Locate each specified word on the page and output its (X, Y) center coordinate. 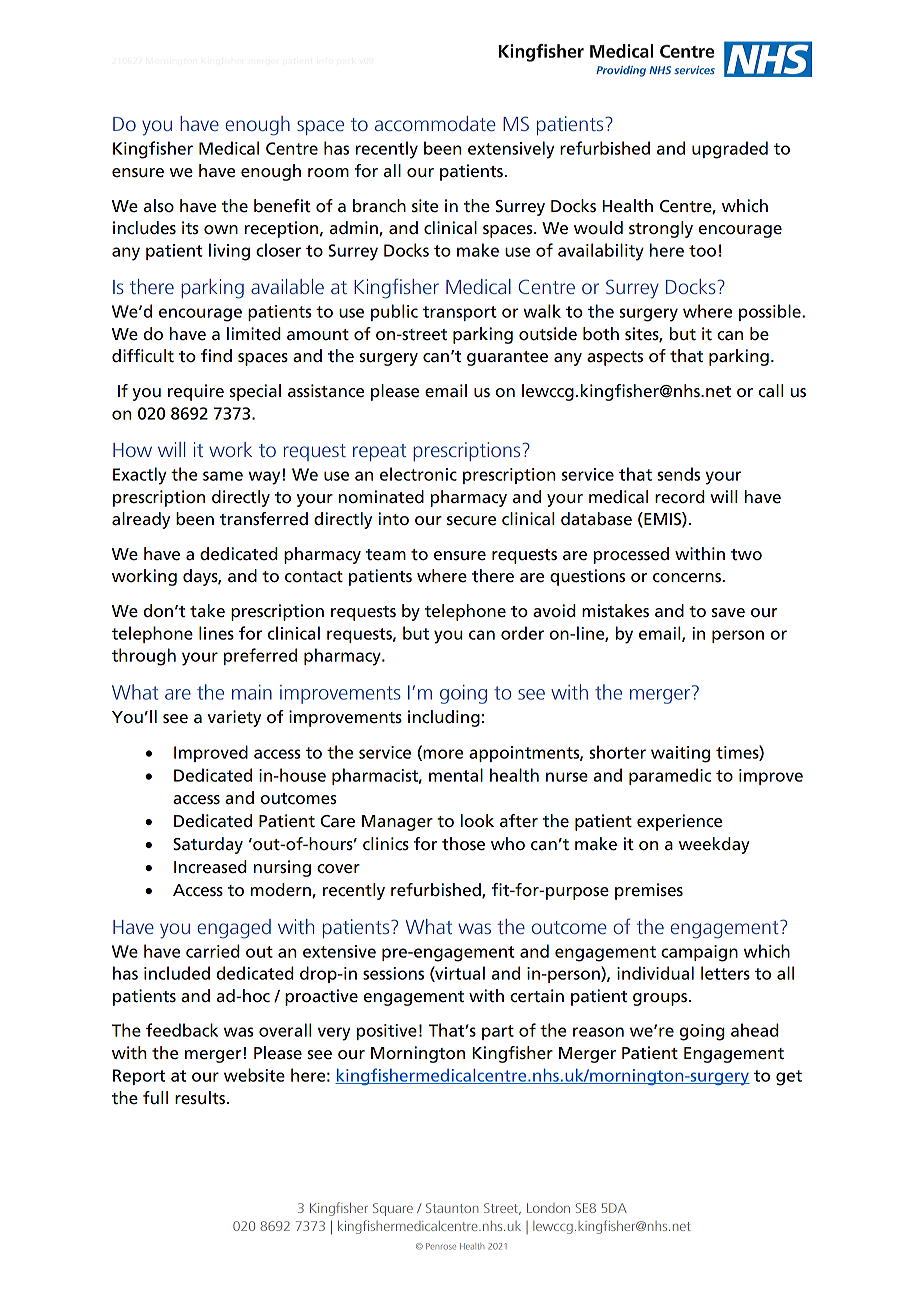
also (158, 205)
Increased (210, 867)
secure (471, 521)
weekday (714, 845)
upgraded (730, 150)
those (463, 844)
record (680, 497)
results (200, 1098)
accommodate (435, 123)
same (223, 476)
